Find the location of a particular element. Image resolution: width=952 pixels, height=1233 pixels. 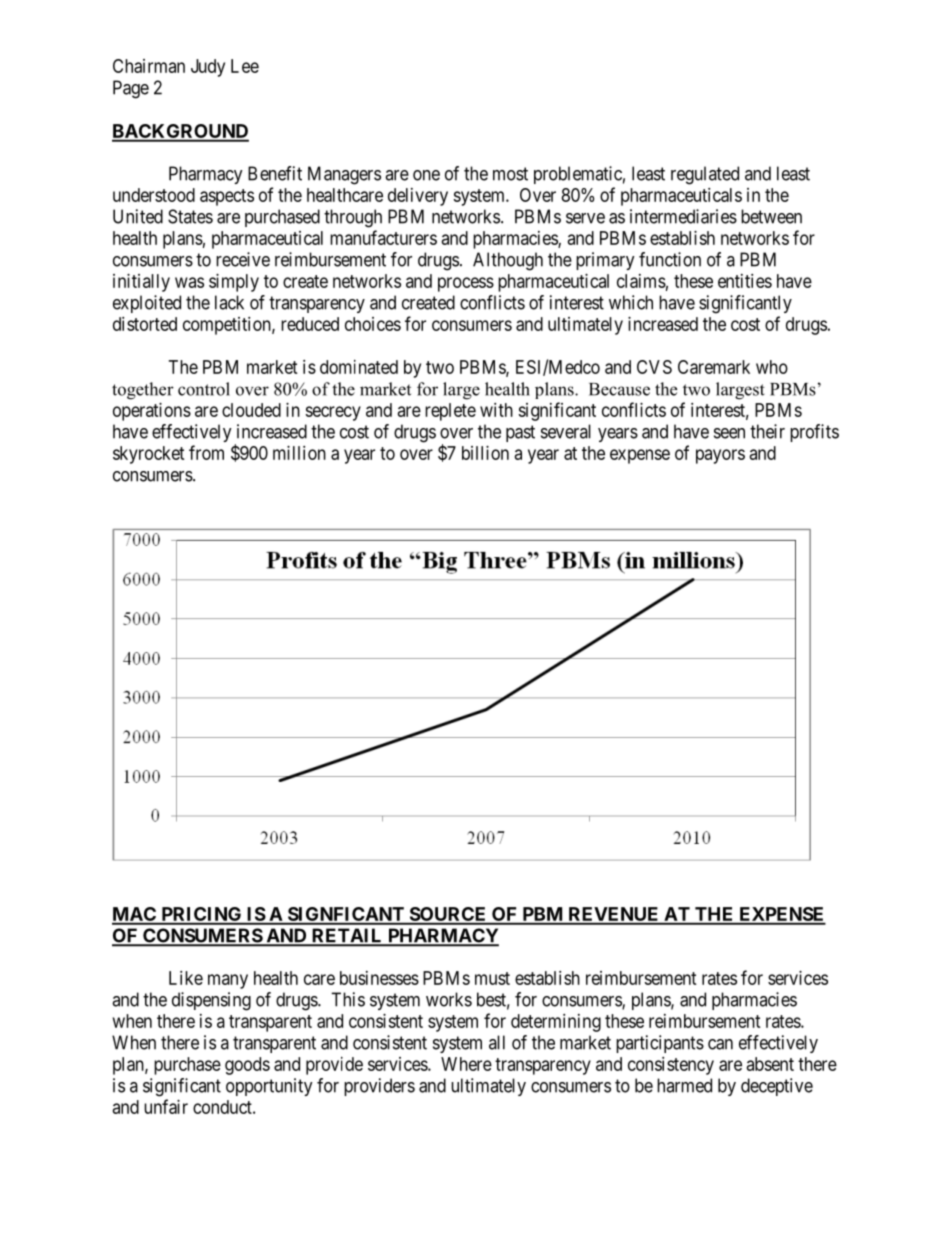

REVENUE is located at coordinates (613, 915).
